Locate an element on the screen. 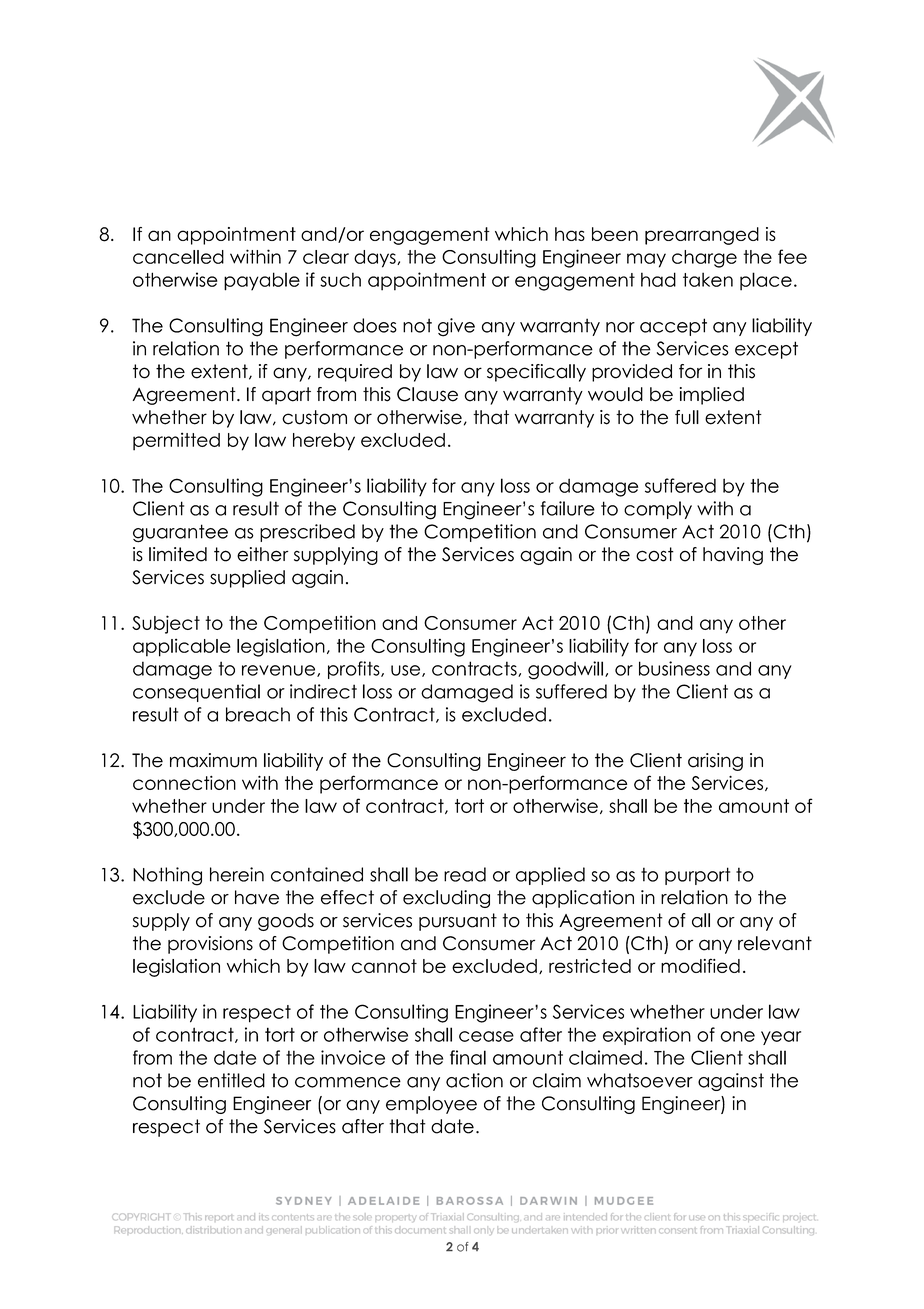 The width and height of the screenshot is (924, 1309). charge is located at coordinates (704, 259).
